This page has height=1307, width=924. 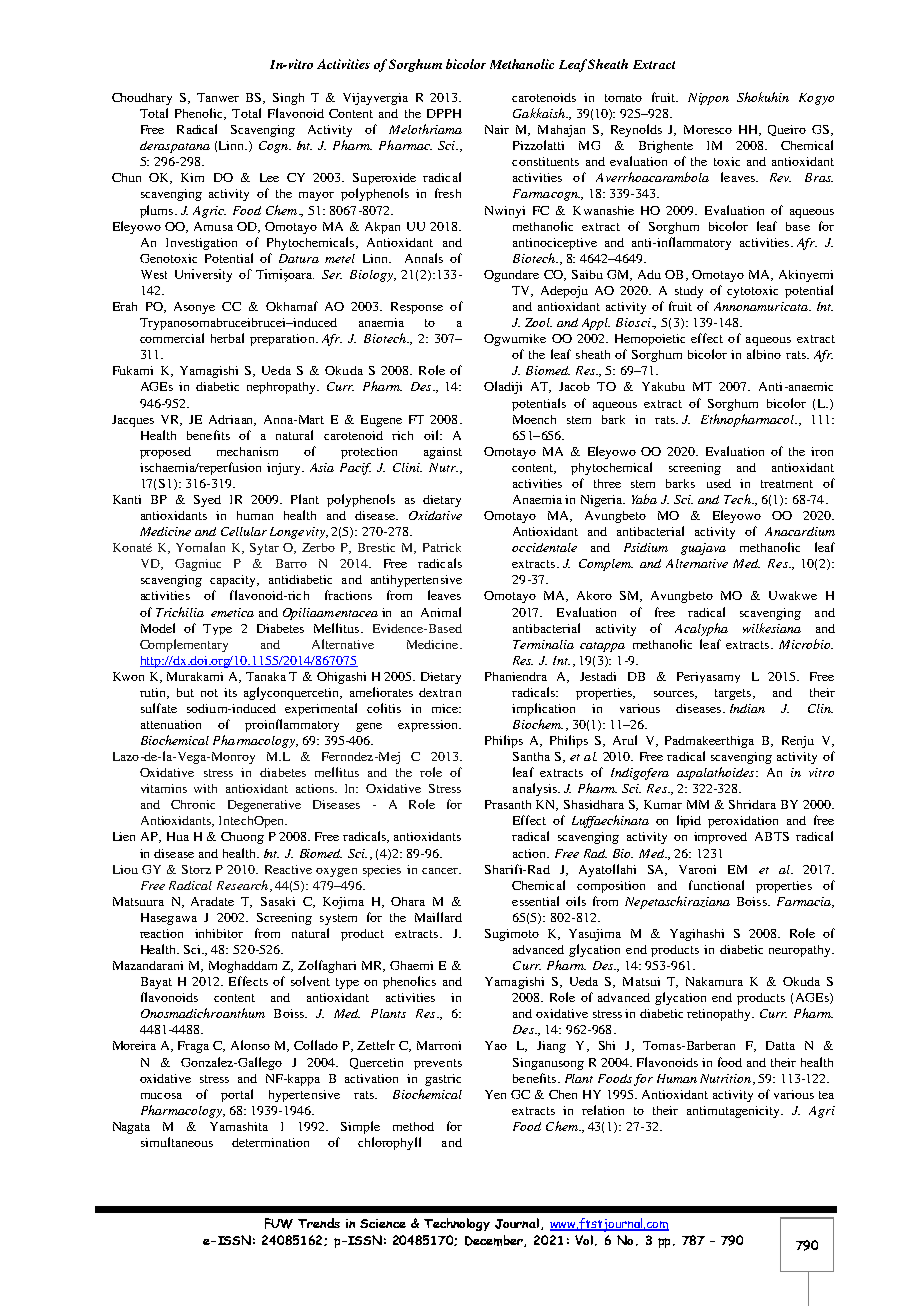 I want to click on Nair, so click(x=497, y=129).
